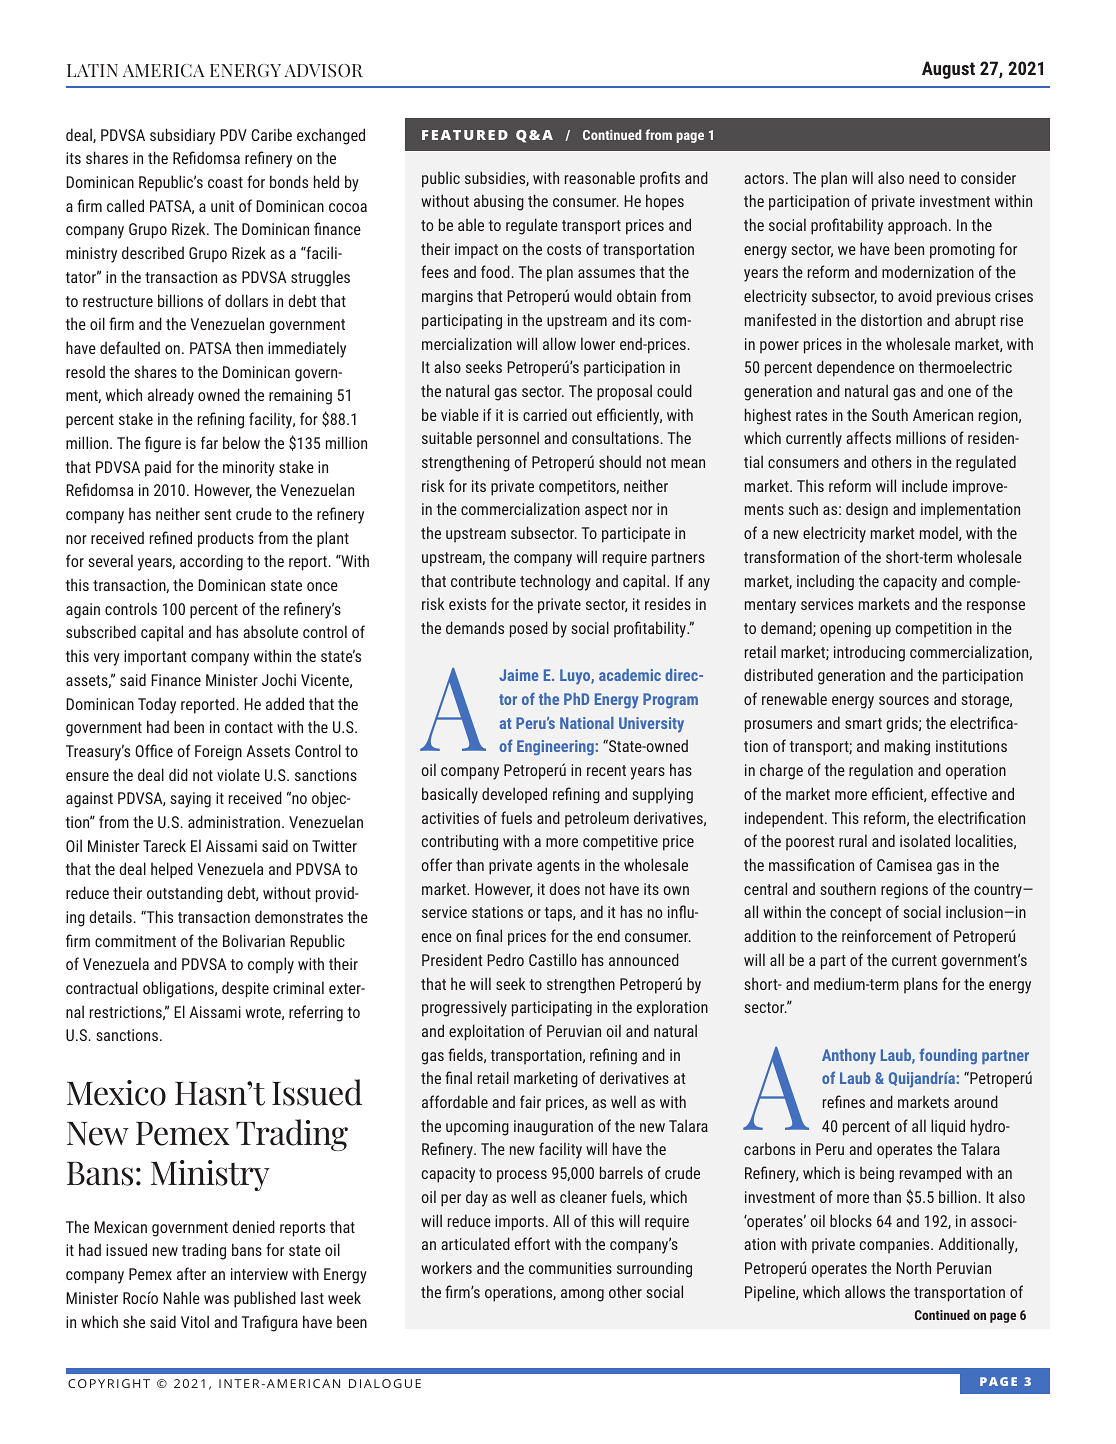 This page has width=1116, height=1444. What do you see at coordinates (606, 511) in the page?
I see `aspect` at bounding box center [606, 511].
